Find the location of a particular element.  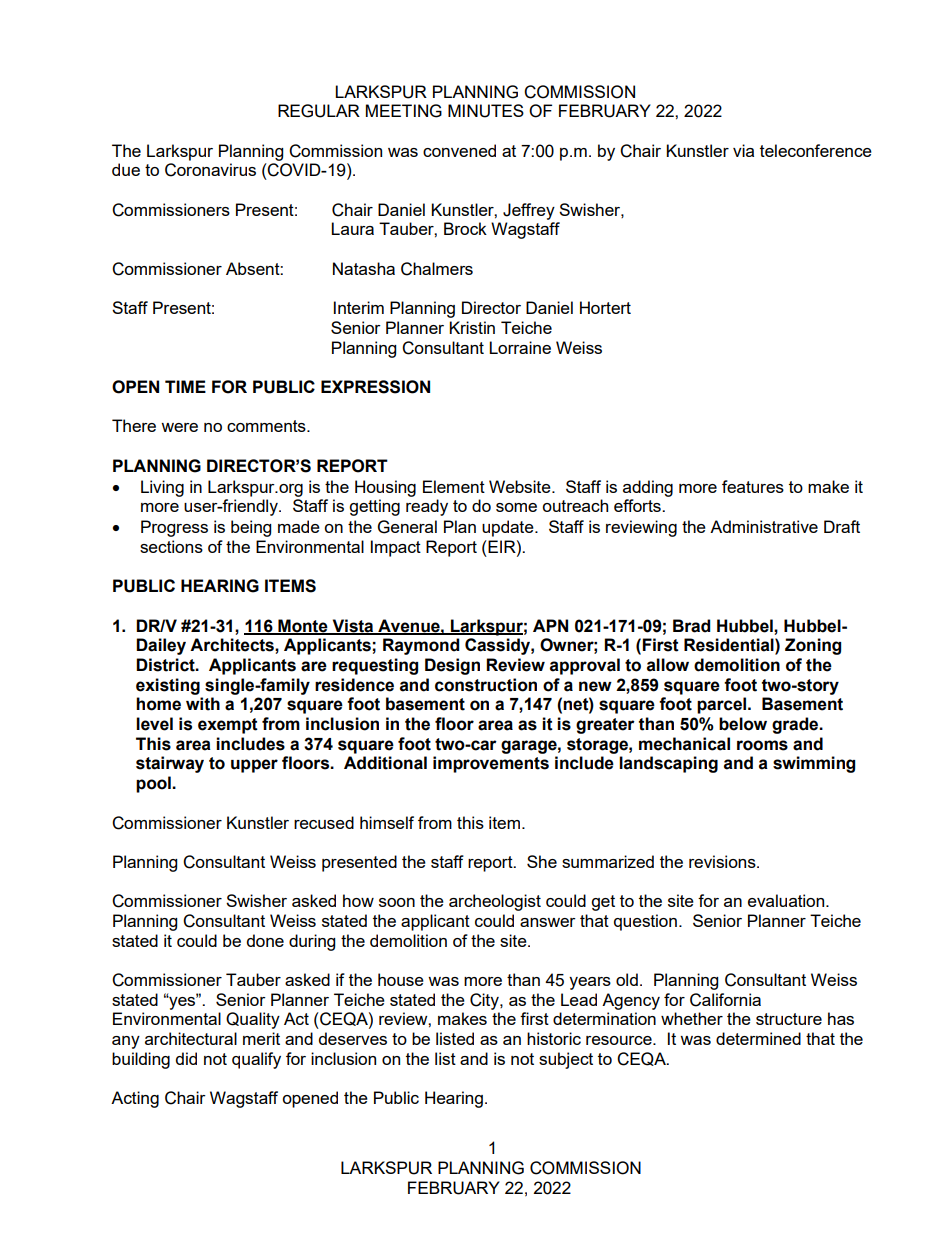

stairway is located at coordinates (170, 764).
